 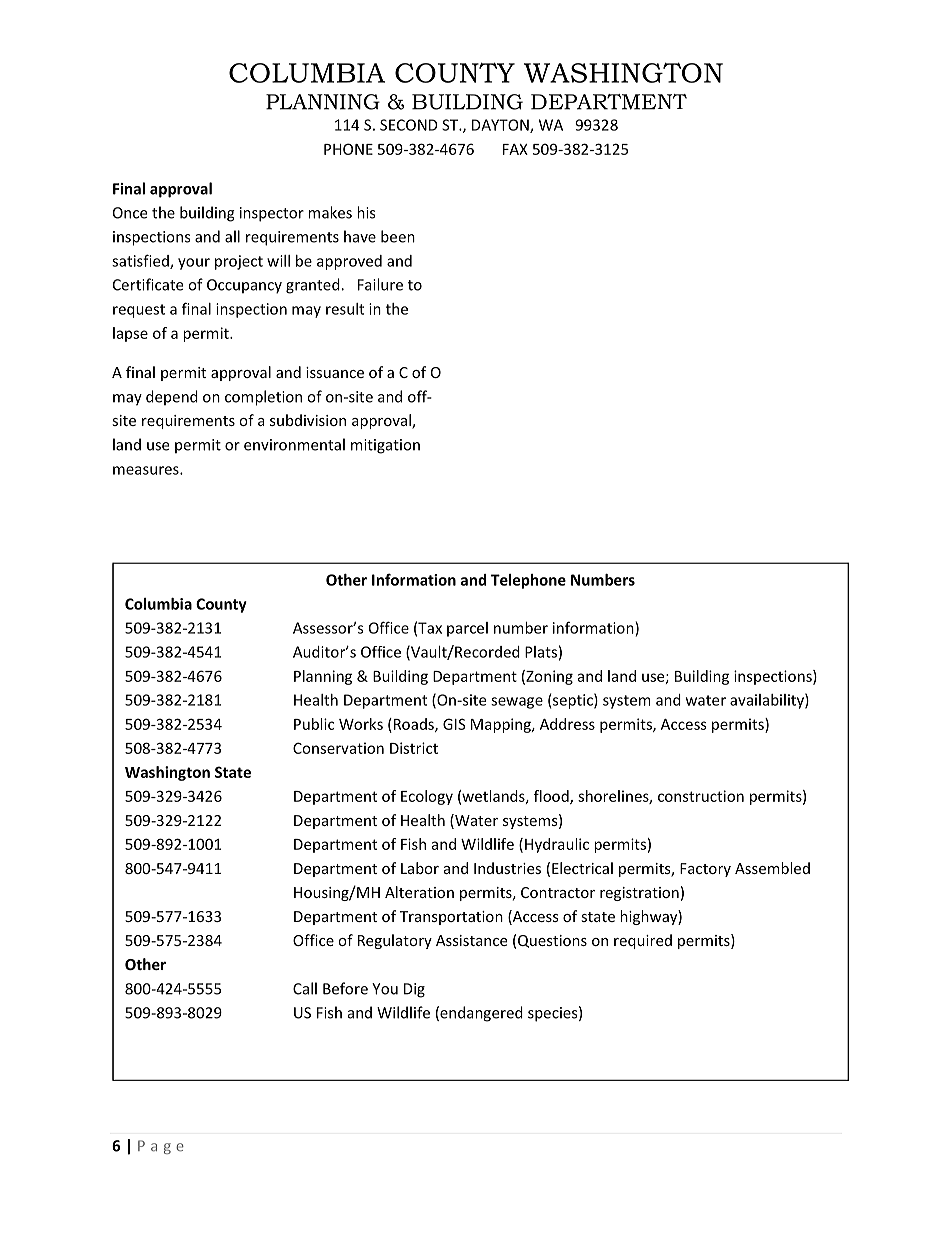 What do you see at coordinates (427, 797) in the screenshot?
I see `Ecology` at bounding box center [427, 797].
